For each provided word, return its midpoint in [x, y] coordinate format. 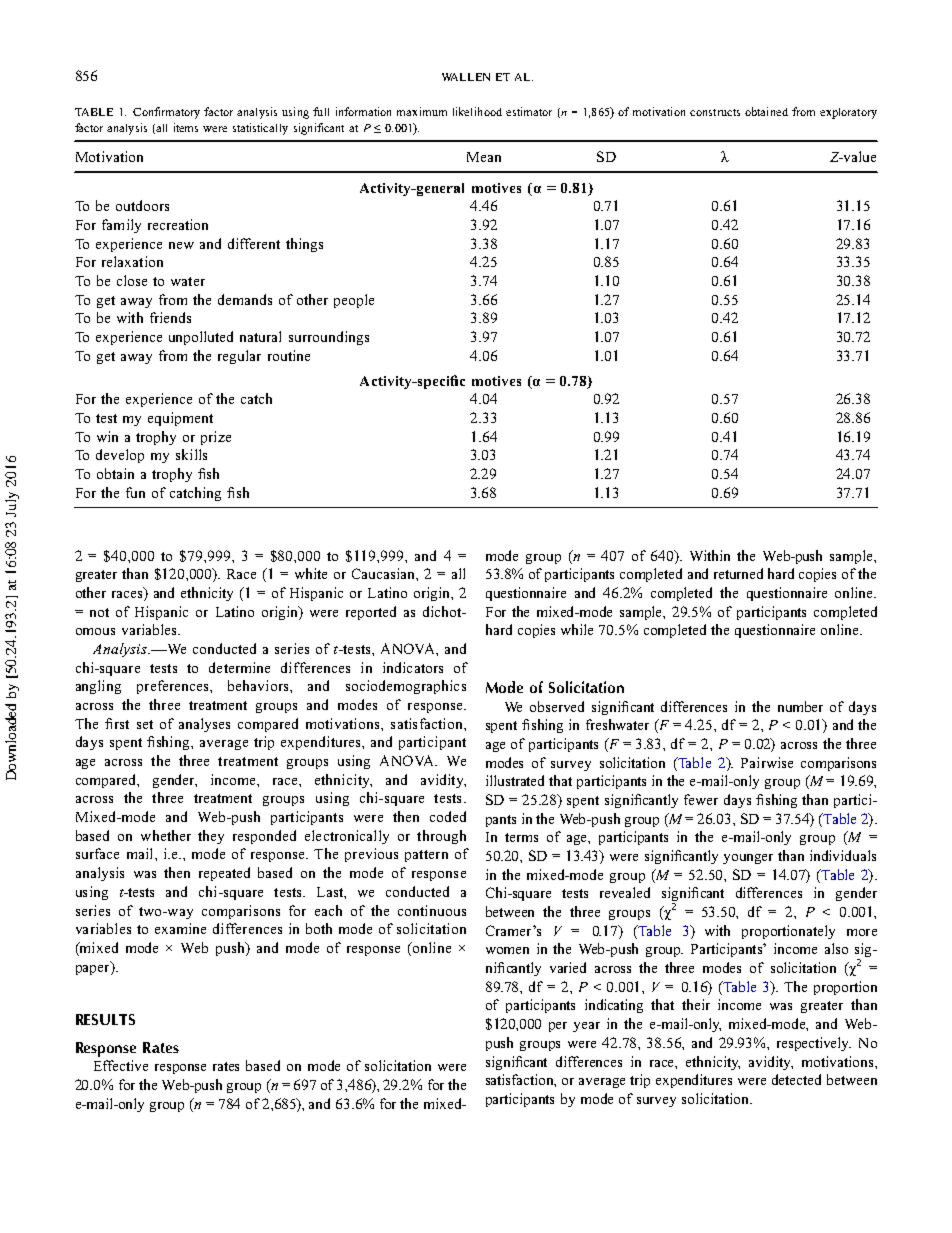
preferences [174, 687]
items [186, 127]
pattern [426, 856]
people [354, 301]
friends [170, 317]
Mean [484, 157]
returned [738, 573]
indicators [413, 667]
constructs [715, 112]
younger [748, 859]
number [800, 706]
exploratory [848, 113]
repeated [224, 874]
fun [135, 492]
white [311, 573]
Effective [121, 1065]
